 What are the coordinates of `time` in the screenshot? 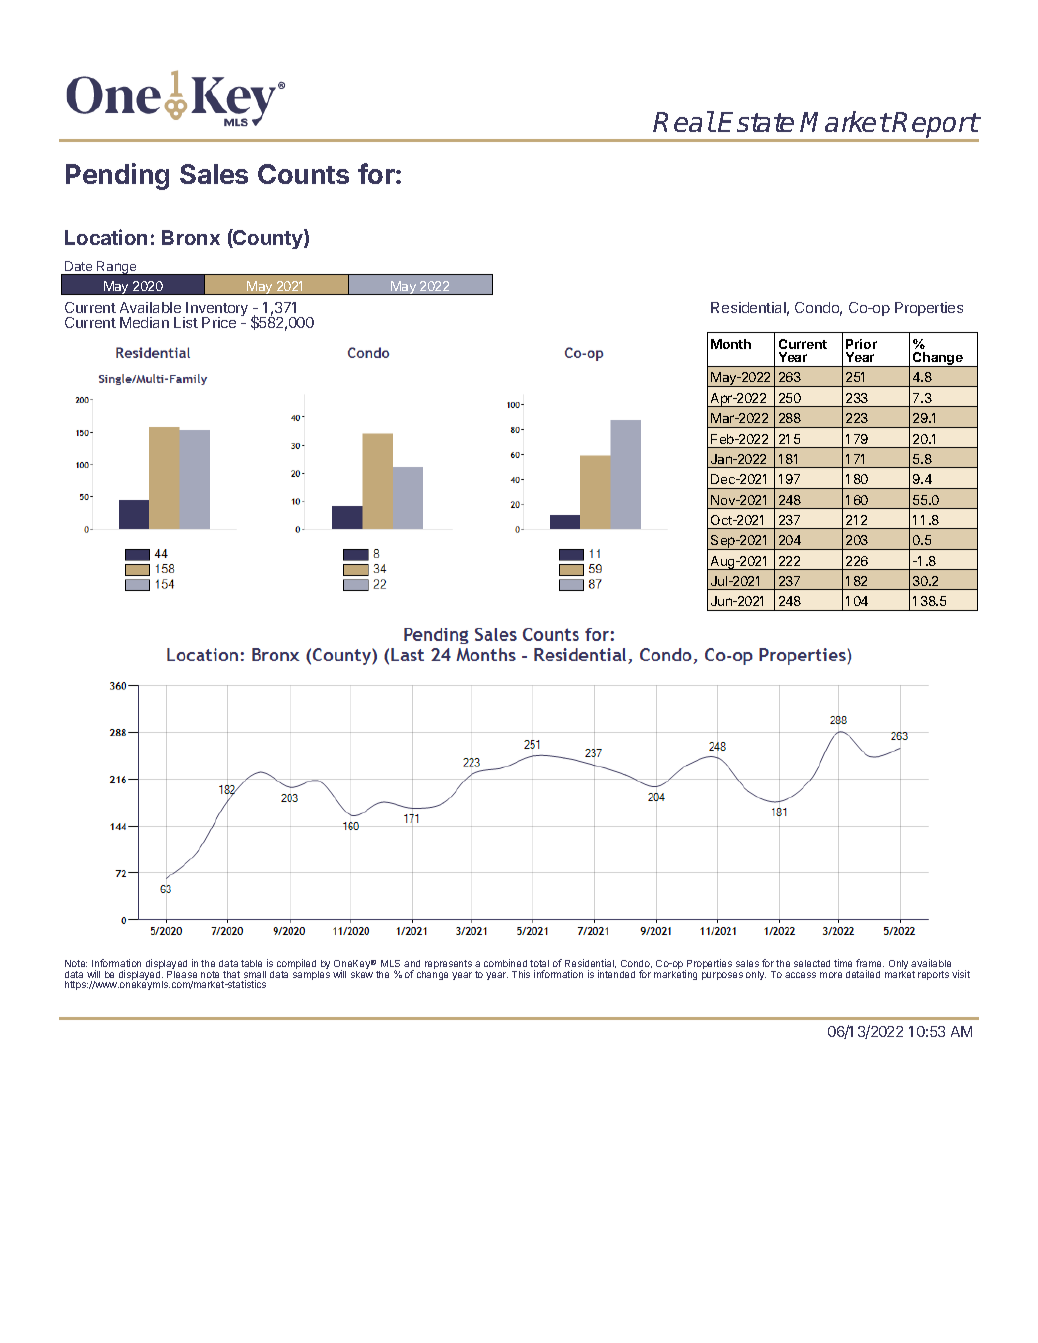 It's located at (843, 963).
